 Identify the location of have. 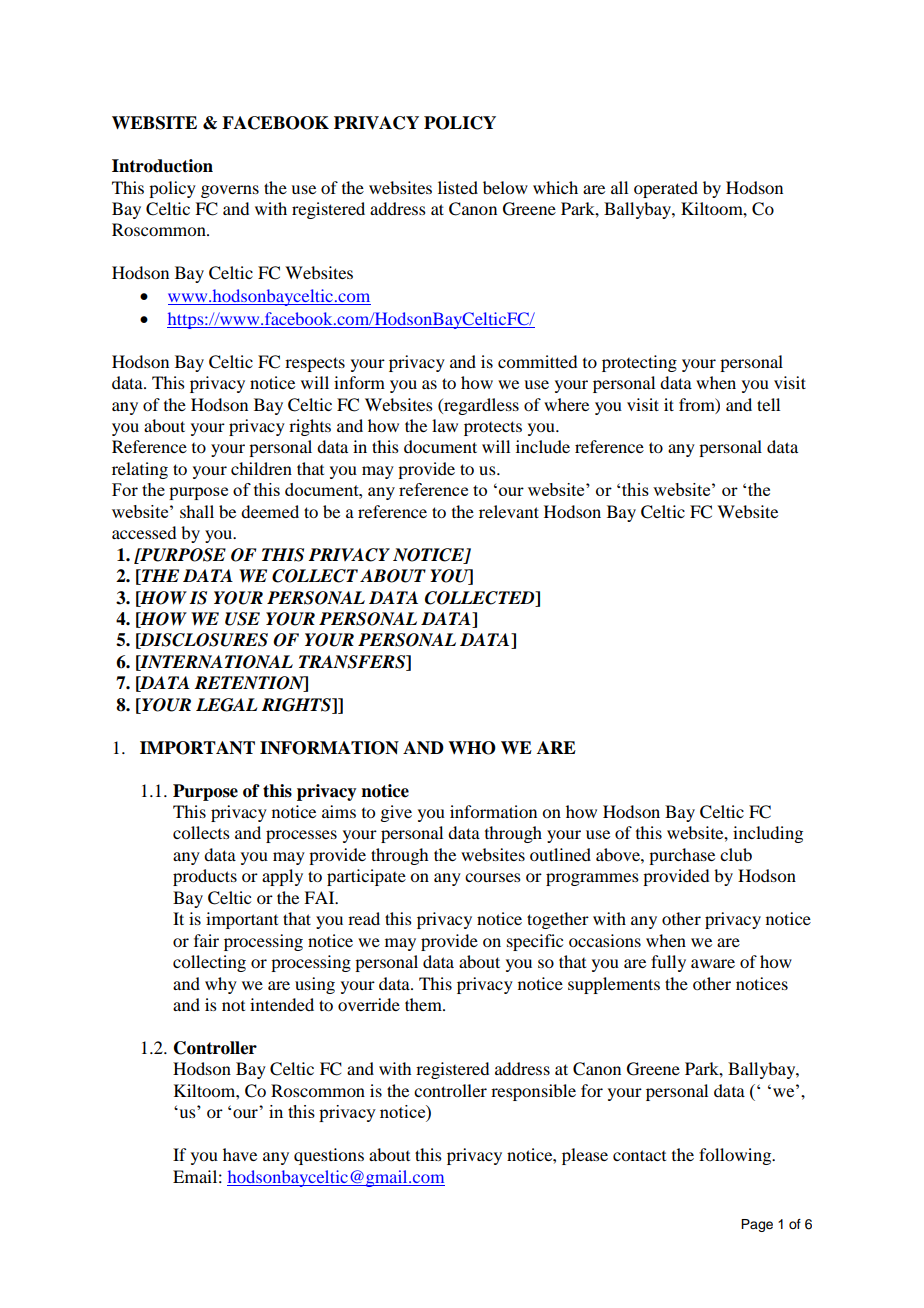
(240, 1154).
